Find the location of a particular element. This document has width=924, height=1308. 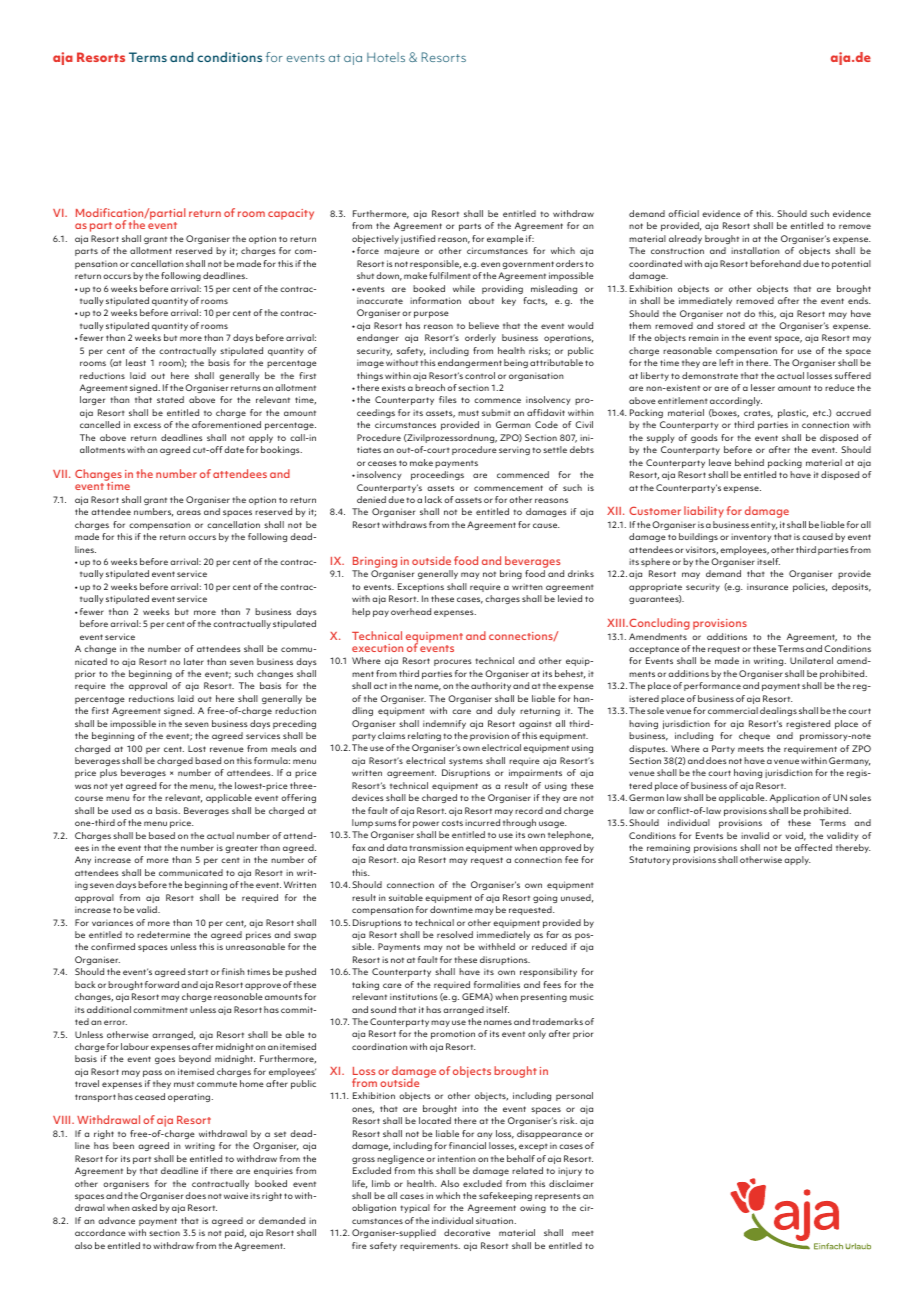

official is located at coordinates (683, 213).
